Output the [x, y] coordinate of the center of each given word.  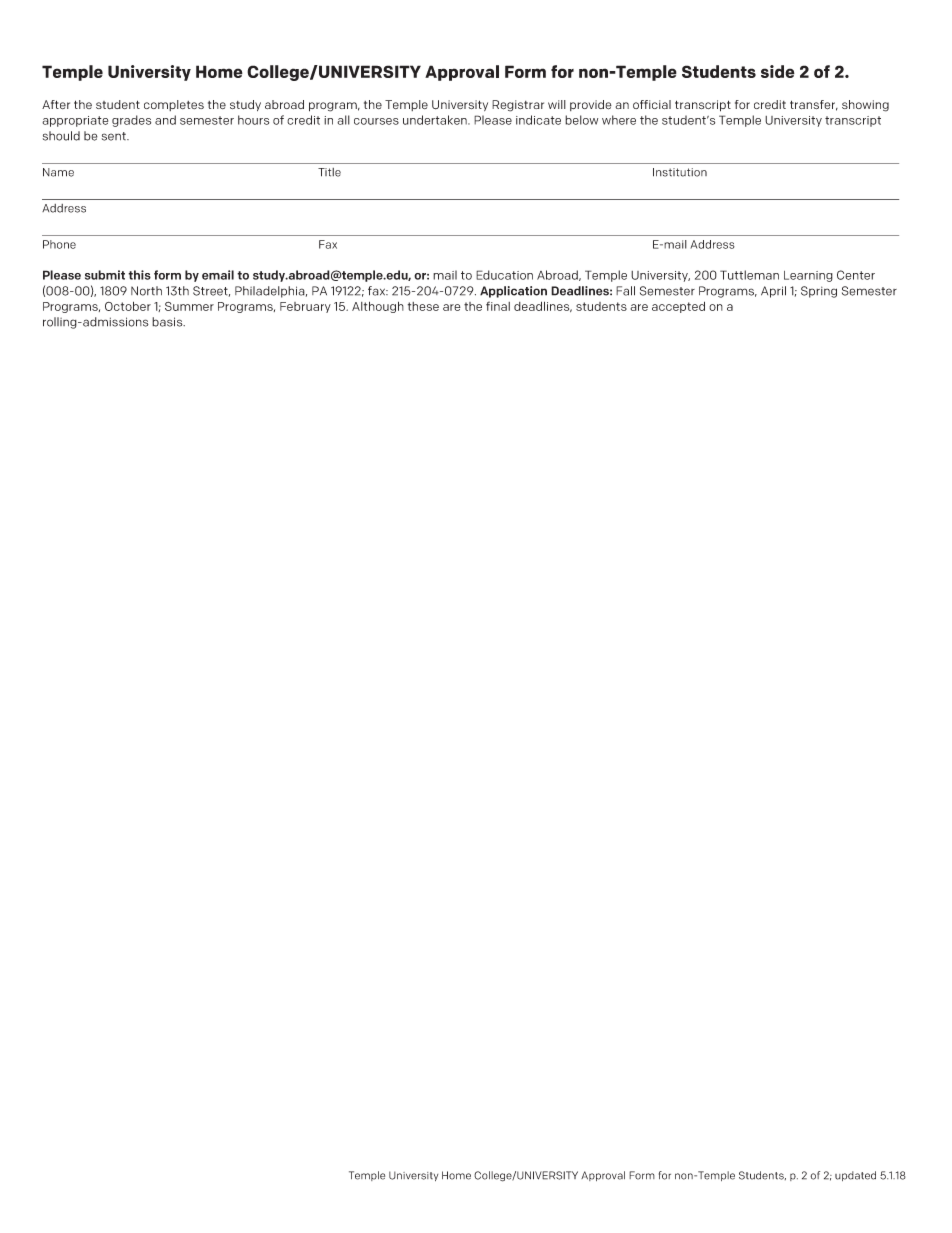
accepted [678, 307]
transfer [814, 105]
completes [174, 105]
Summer [189, 306]
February [305, 307]
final [498, 306]
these [423, 306]
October [128, 306]
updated [855, 1176]
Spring [819, 292]
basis [168, 322]
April [773, 292]
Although [378, 307]
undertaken [436, 120]
